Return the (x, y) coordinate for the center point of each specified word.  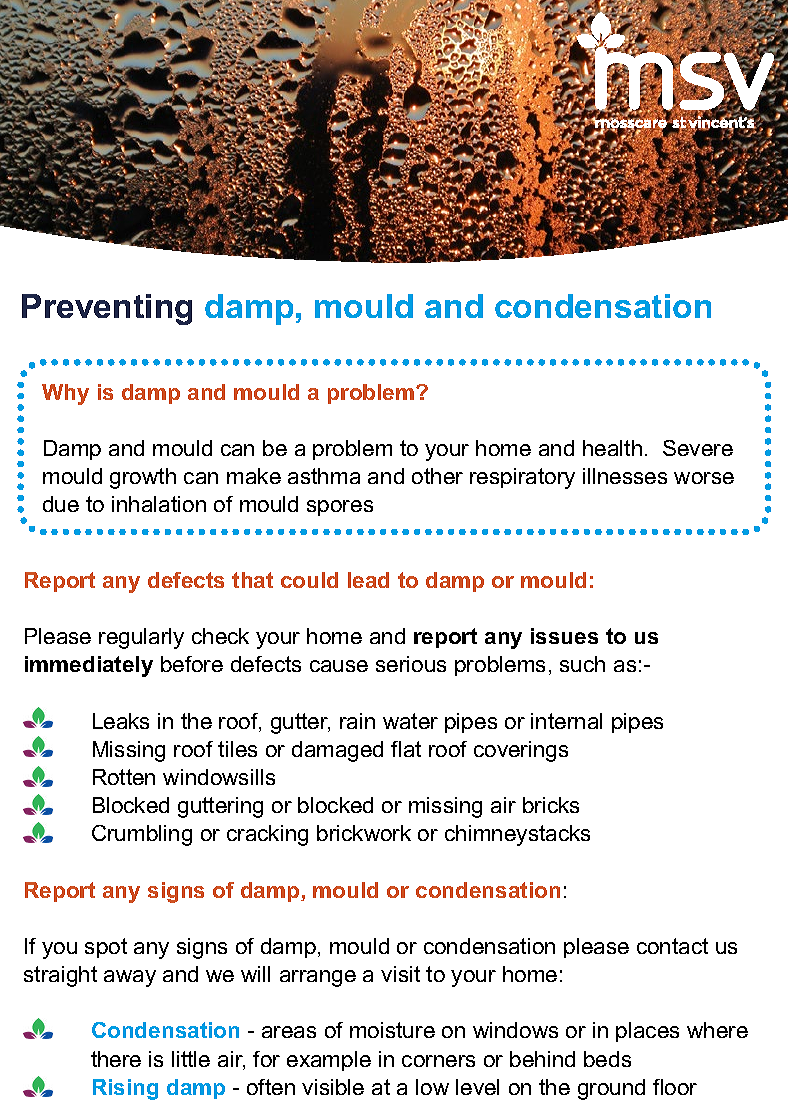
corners (438, 1061)
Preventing (107, 309)
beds (607, 1059)
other (437, 476)
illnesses (625, 476)
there (116, 1059)
